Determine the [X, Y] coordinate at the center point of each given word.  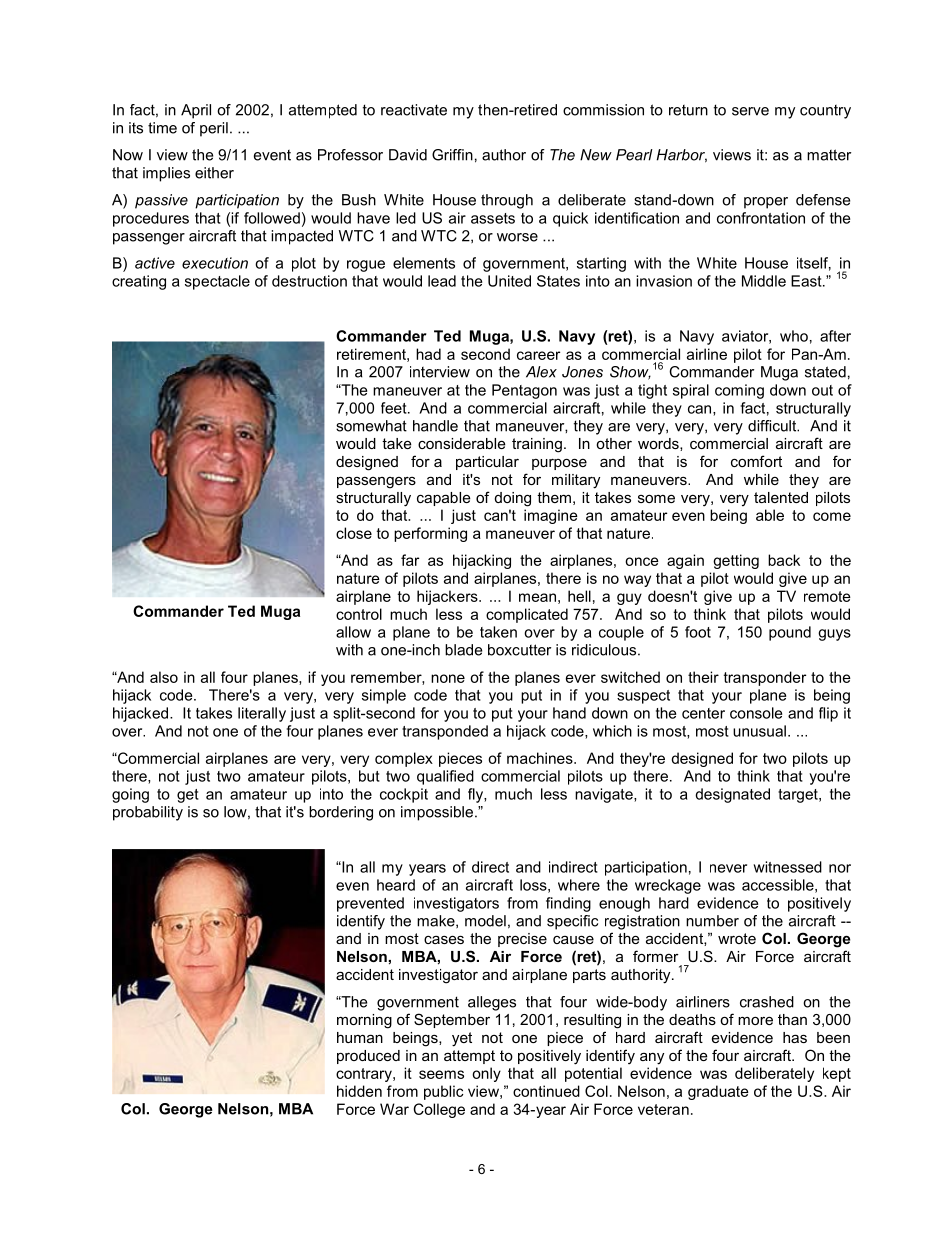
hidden [359, 1091]
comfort [756, 461]
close [354, 533]
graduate [718, 1092]
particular [487, 463]
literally [262, 714]
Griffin [452, 155]
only [486, 1074]
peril [214, 129]
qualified [445, 777]
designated [732, 795]
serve [750, 111]
